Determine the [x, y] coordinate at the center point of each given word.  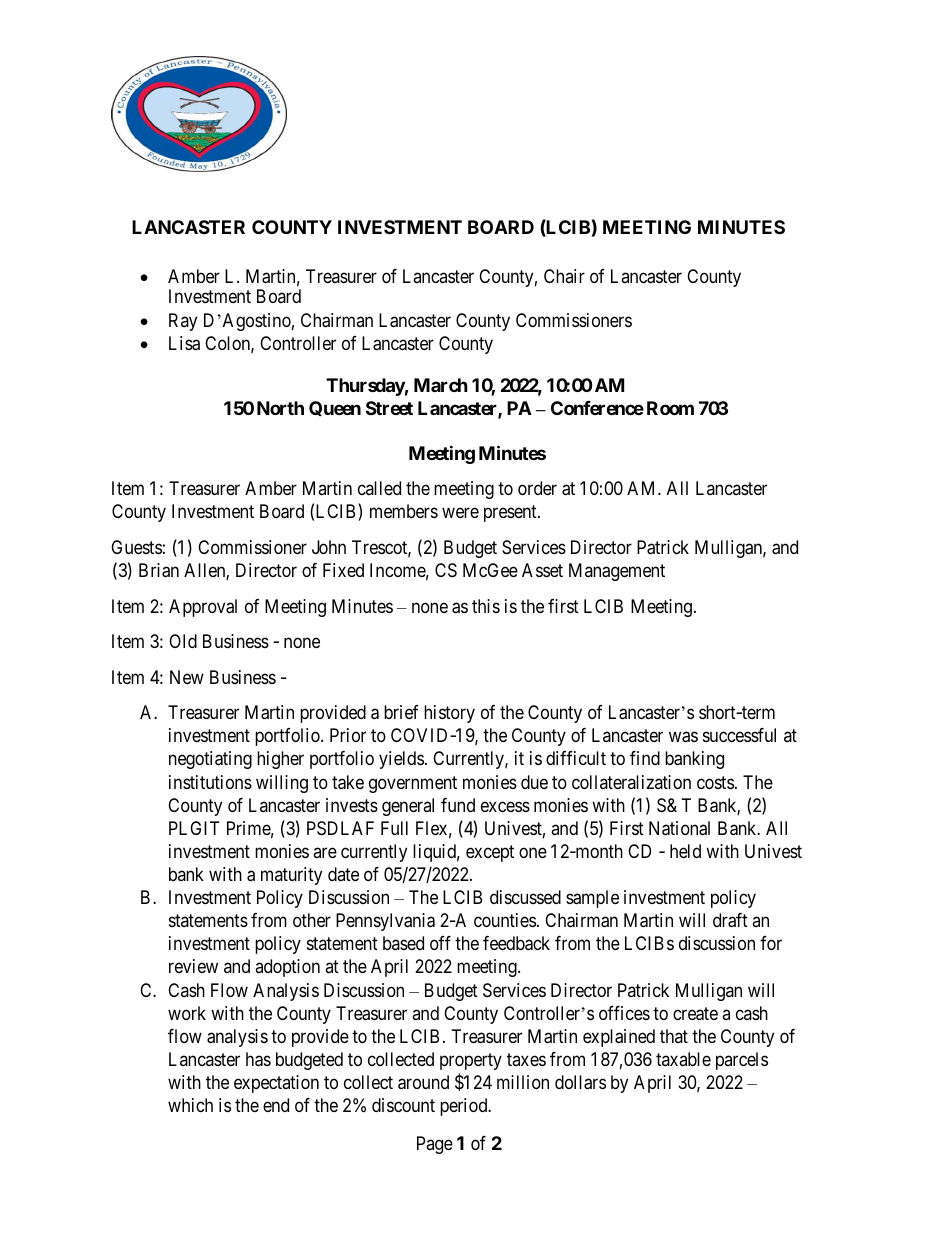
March [441, 385]
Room [670, 408]
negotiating [210, 760]
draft [730, 920]
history [449, 714]
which [190, 1105]
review [193, 966]
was [683, 737]
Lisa [184, 343]
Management [617, 572]
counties [505, 920]
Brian [159, 570]
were [460, 513]
